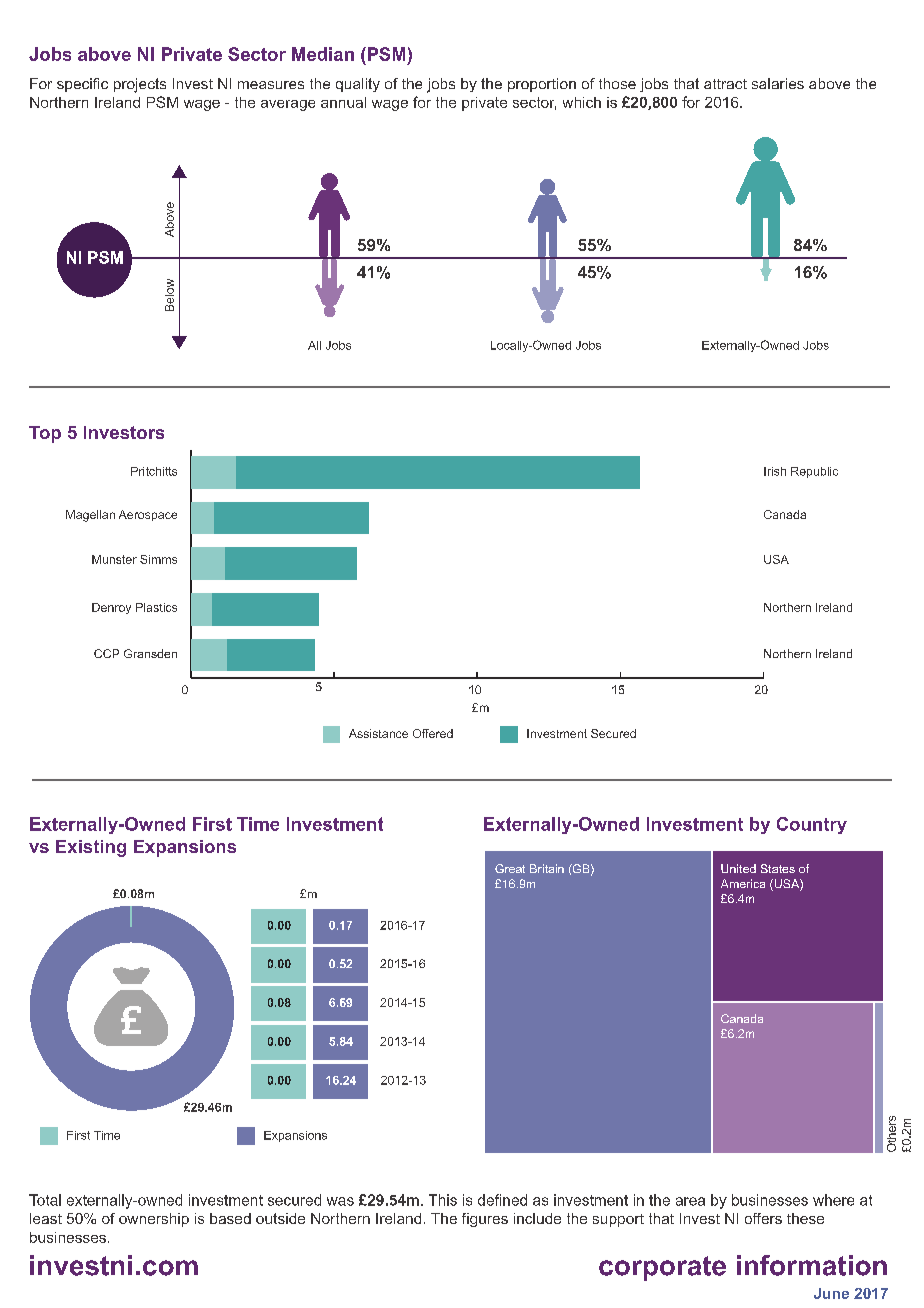 The image size is (924, 1308). Describe the element at coordinates (154, 1220) in the page. I see `ownership` at that location.
